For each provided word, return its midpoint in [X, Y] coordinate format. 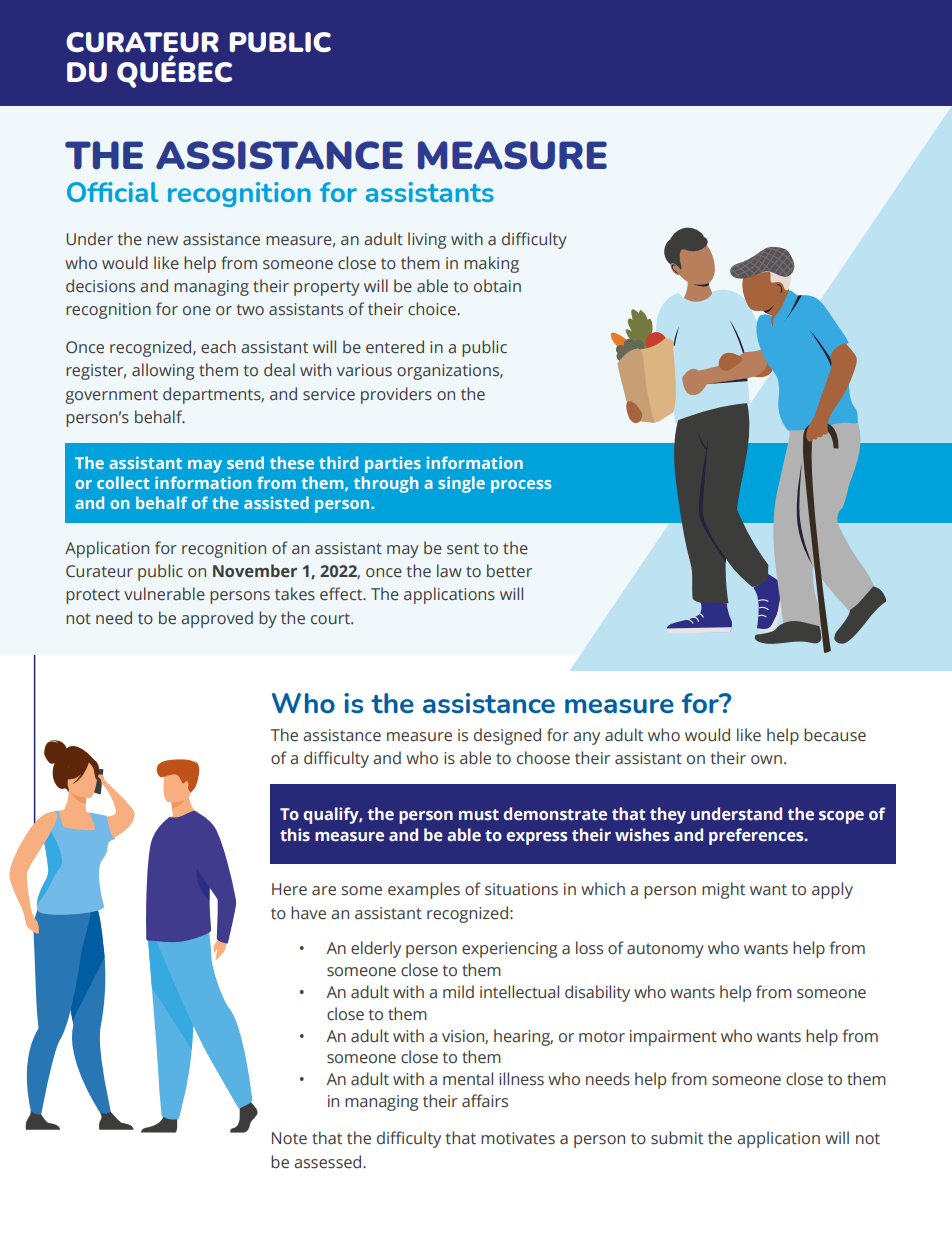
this [295, 835]
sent [463, 549]
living [427, 240]
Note [289, 1138]
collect [123, 482]
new [162, 241]
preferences [757, 836]
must [479, 815]
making [491, 264]
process [521, 486]
